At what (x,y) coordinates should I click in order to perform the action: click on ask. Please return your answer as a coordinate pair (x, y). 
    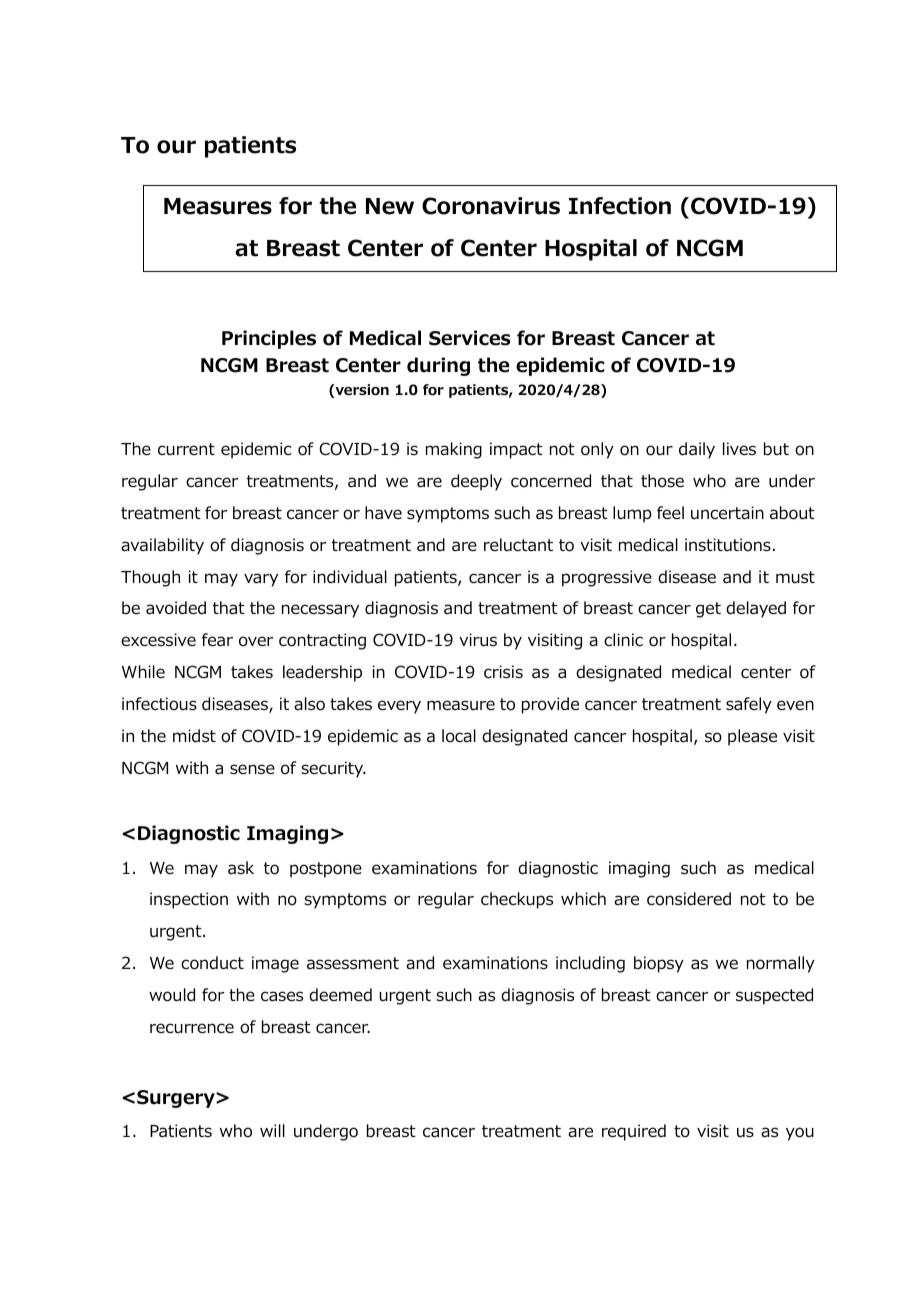
    Looking at the image, I should click on (241, 867).
